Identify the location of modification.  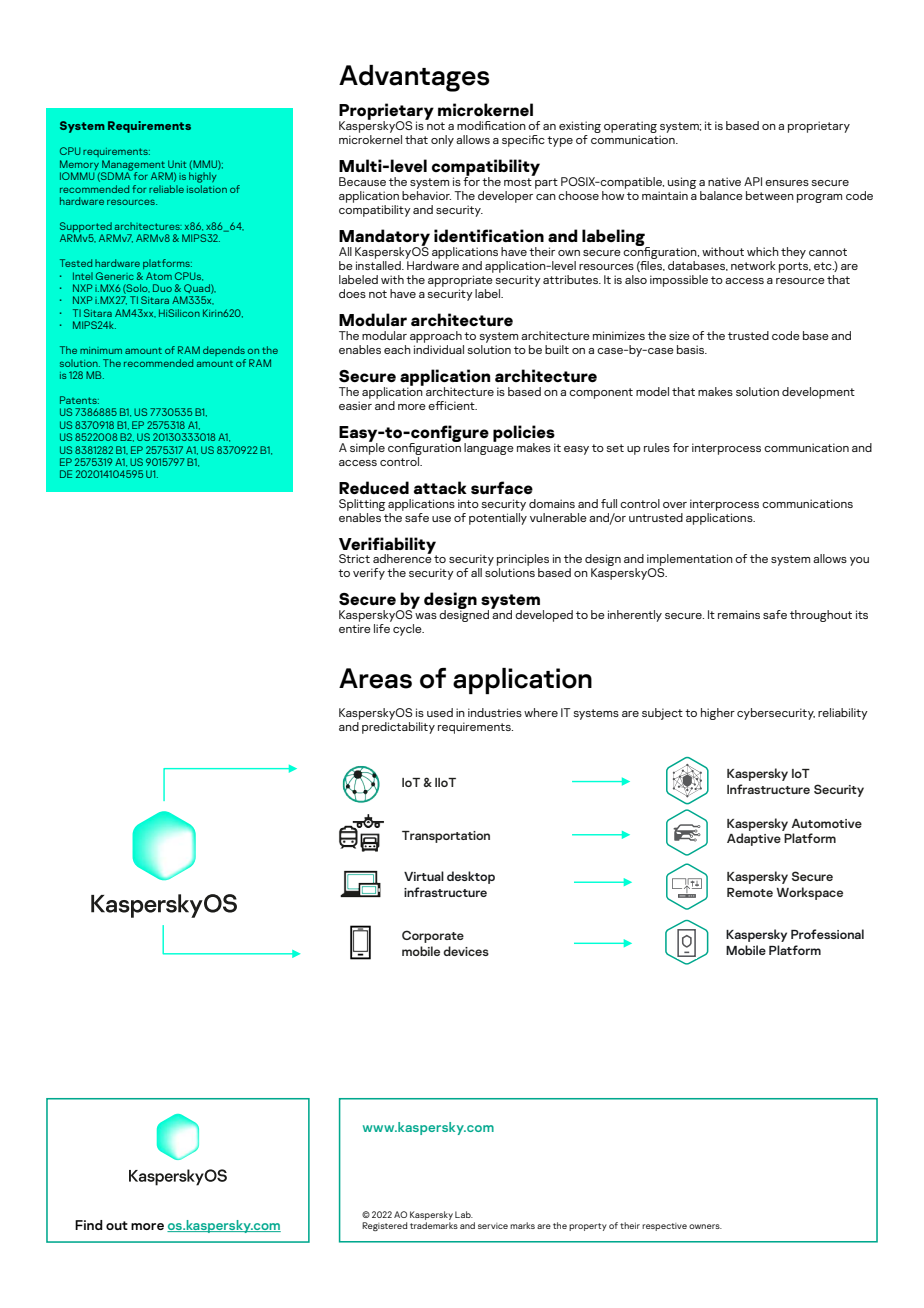
(491, 125).
